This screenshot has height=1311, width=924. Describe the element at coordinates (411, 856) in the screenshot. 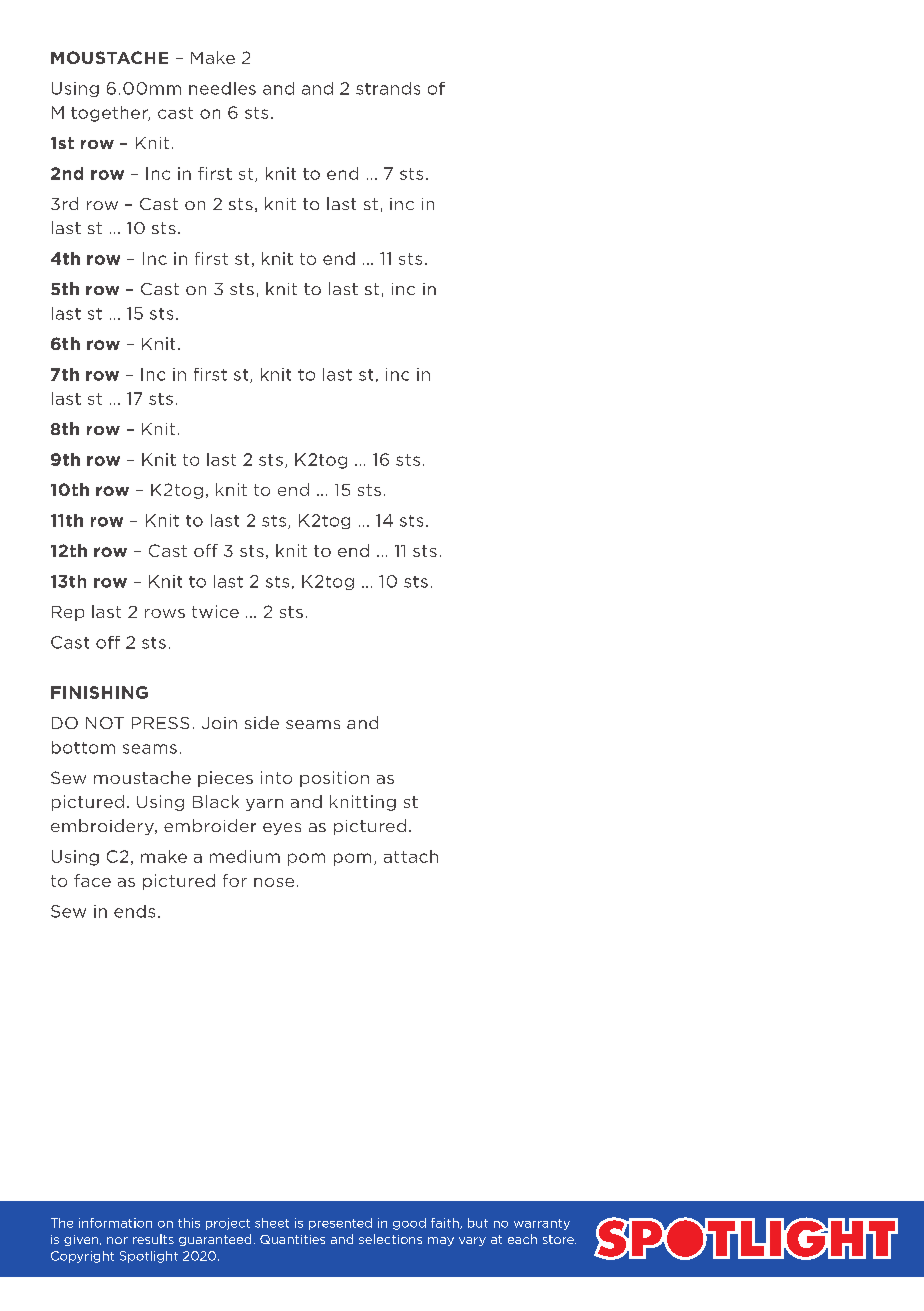

I see `attach` at that location.
